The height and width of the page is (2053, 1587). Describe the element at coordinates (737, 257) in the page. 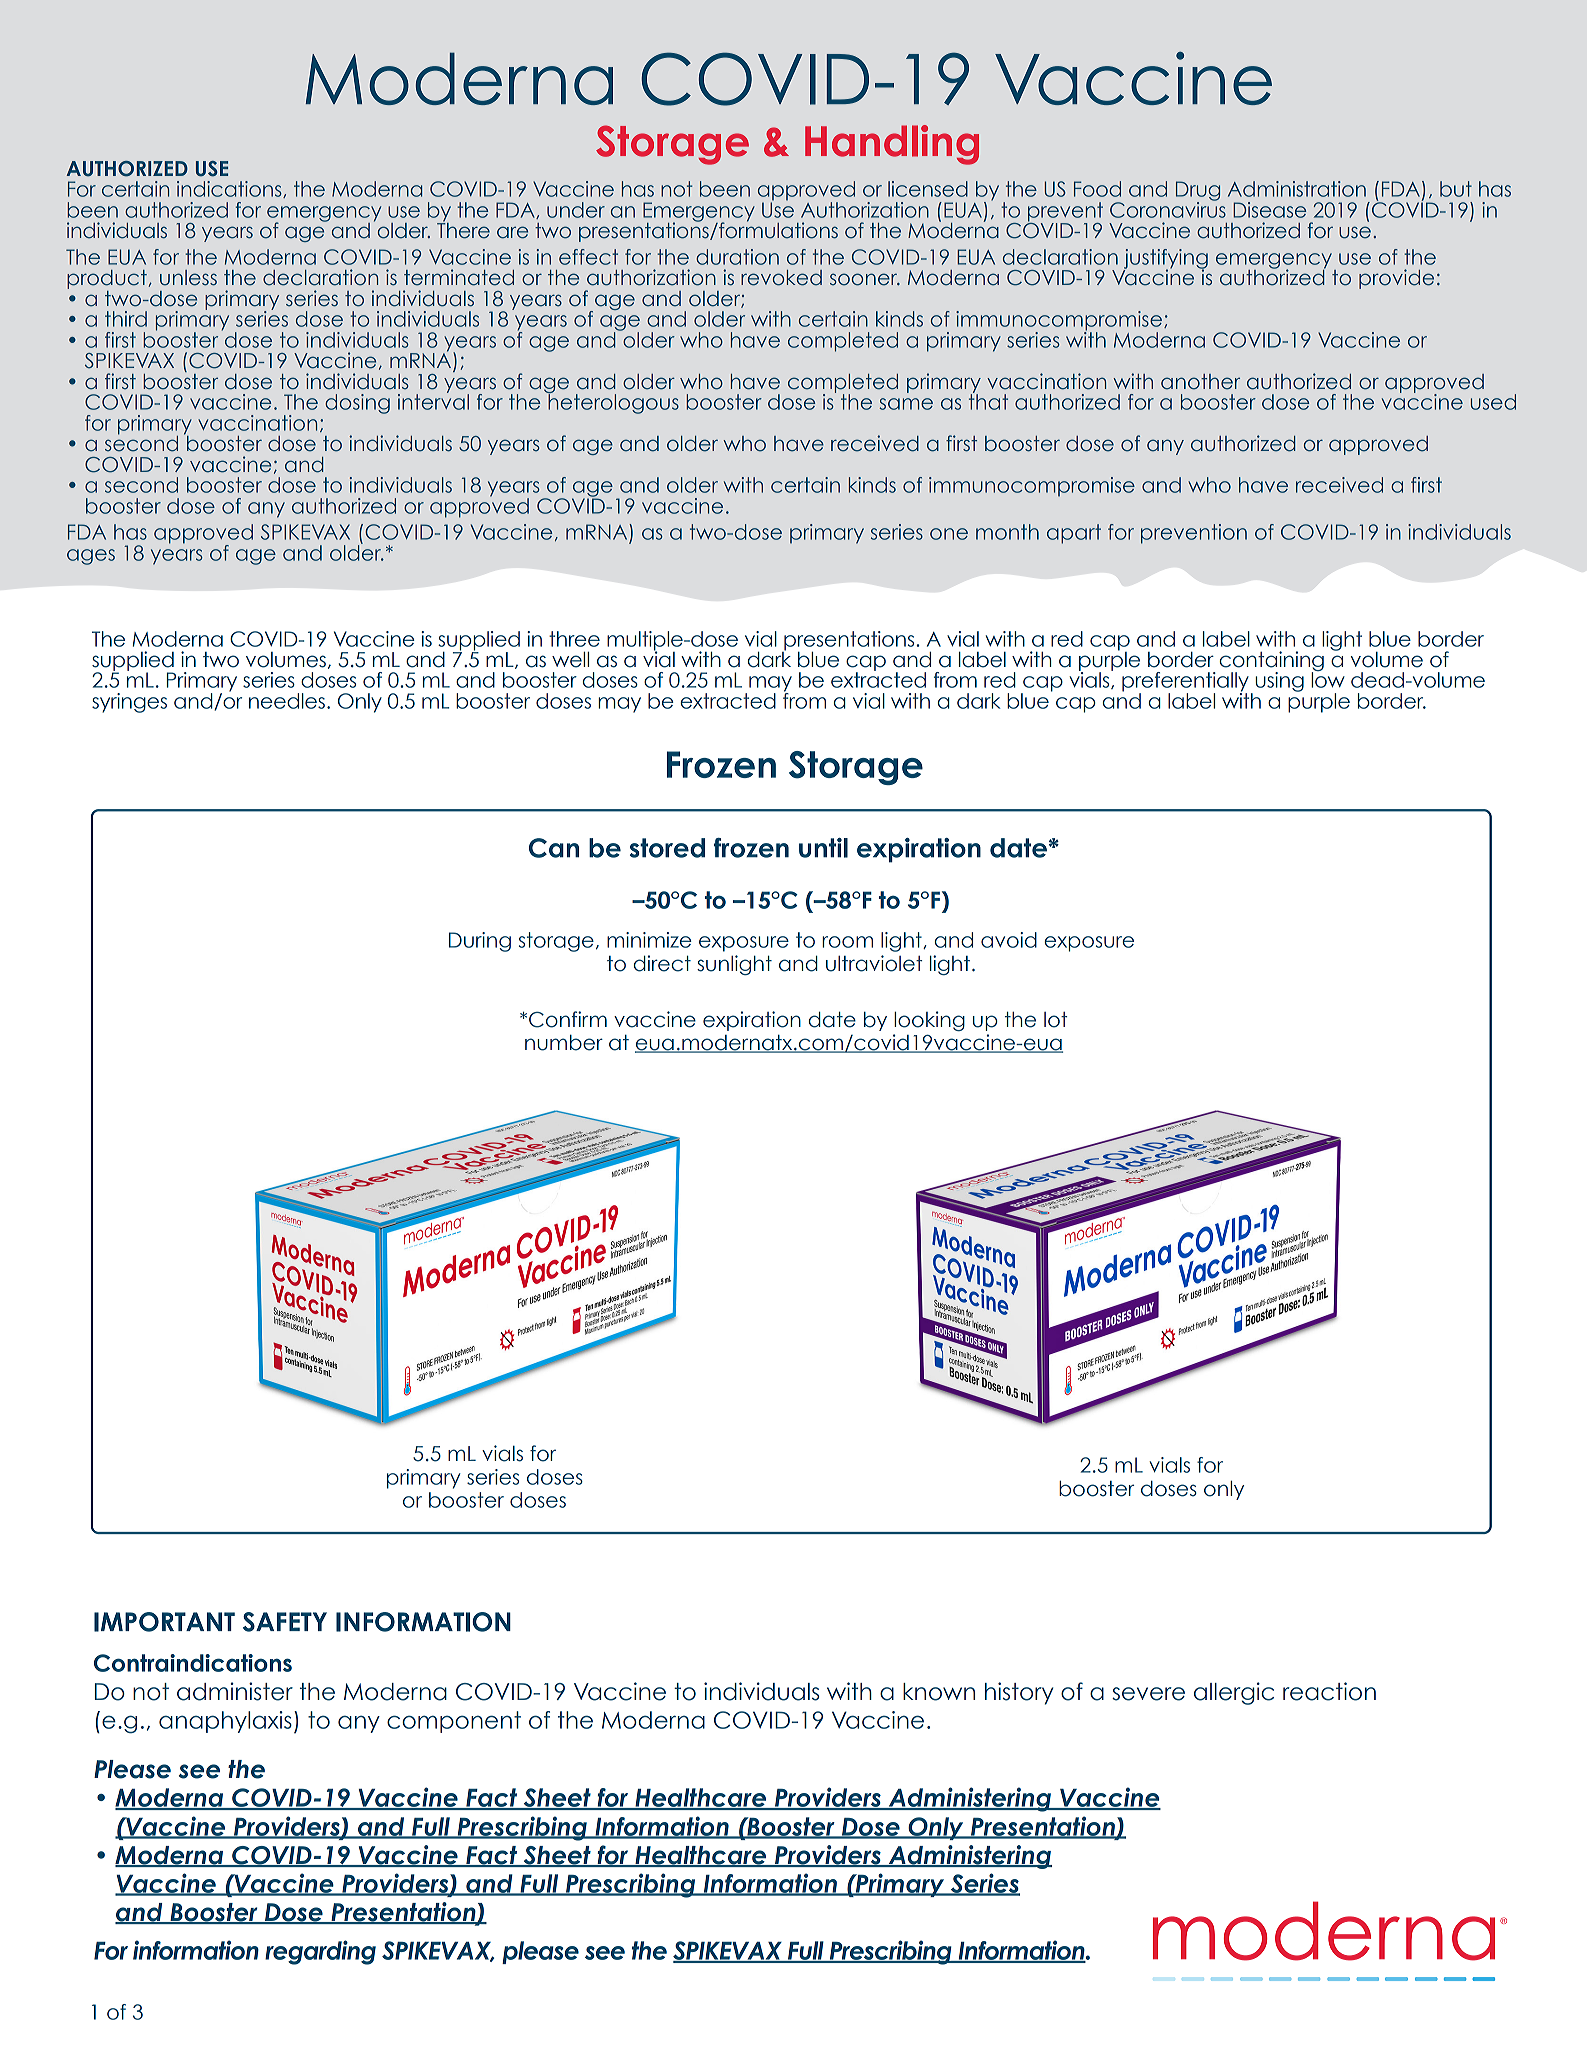

I see `duration` at that location.
